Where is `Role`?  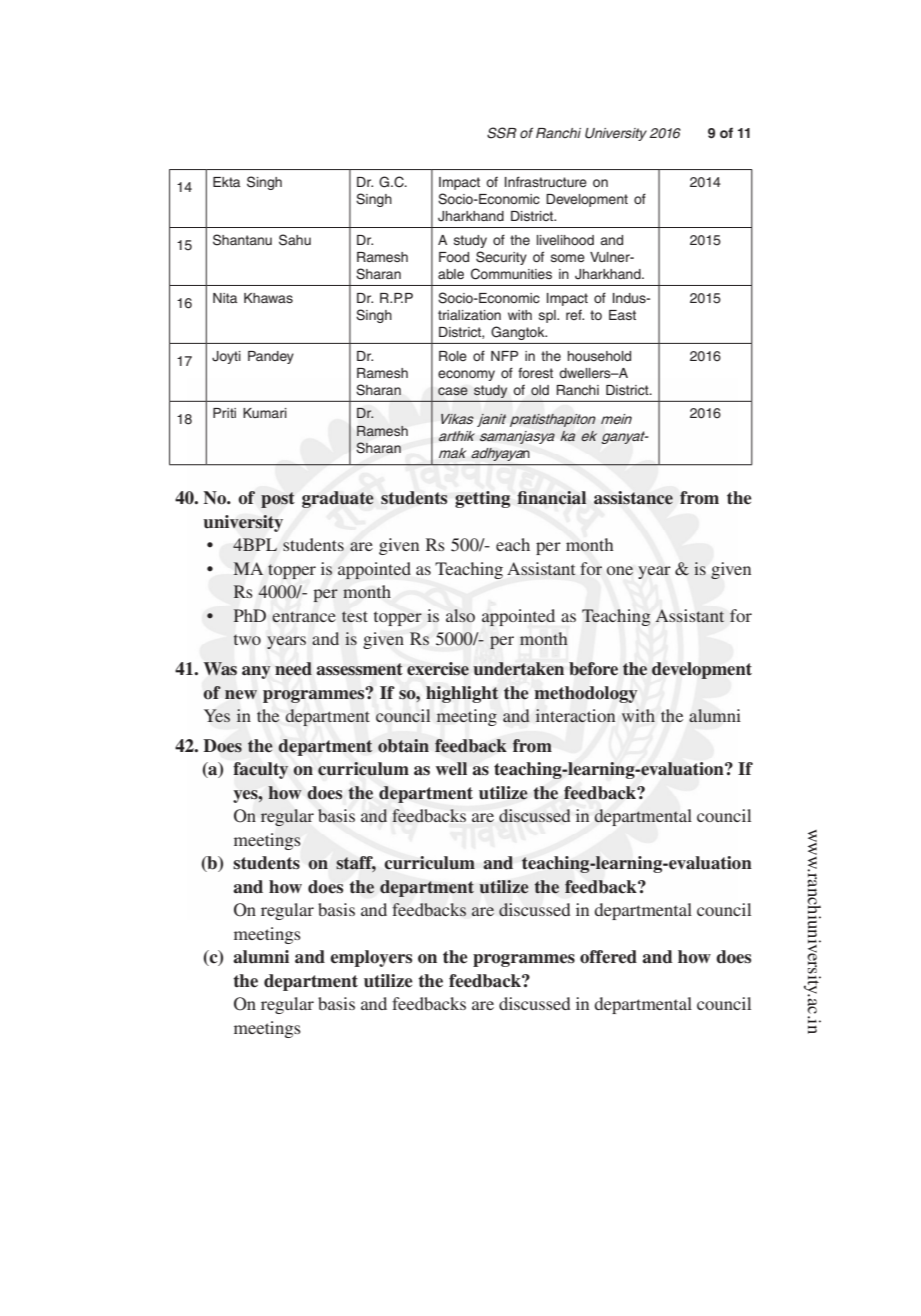 Role is located at coordinates (453, 356).
